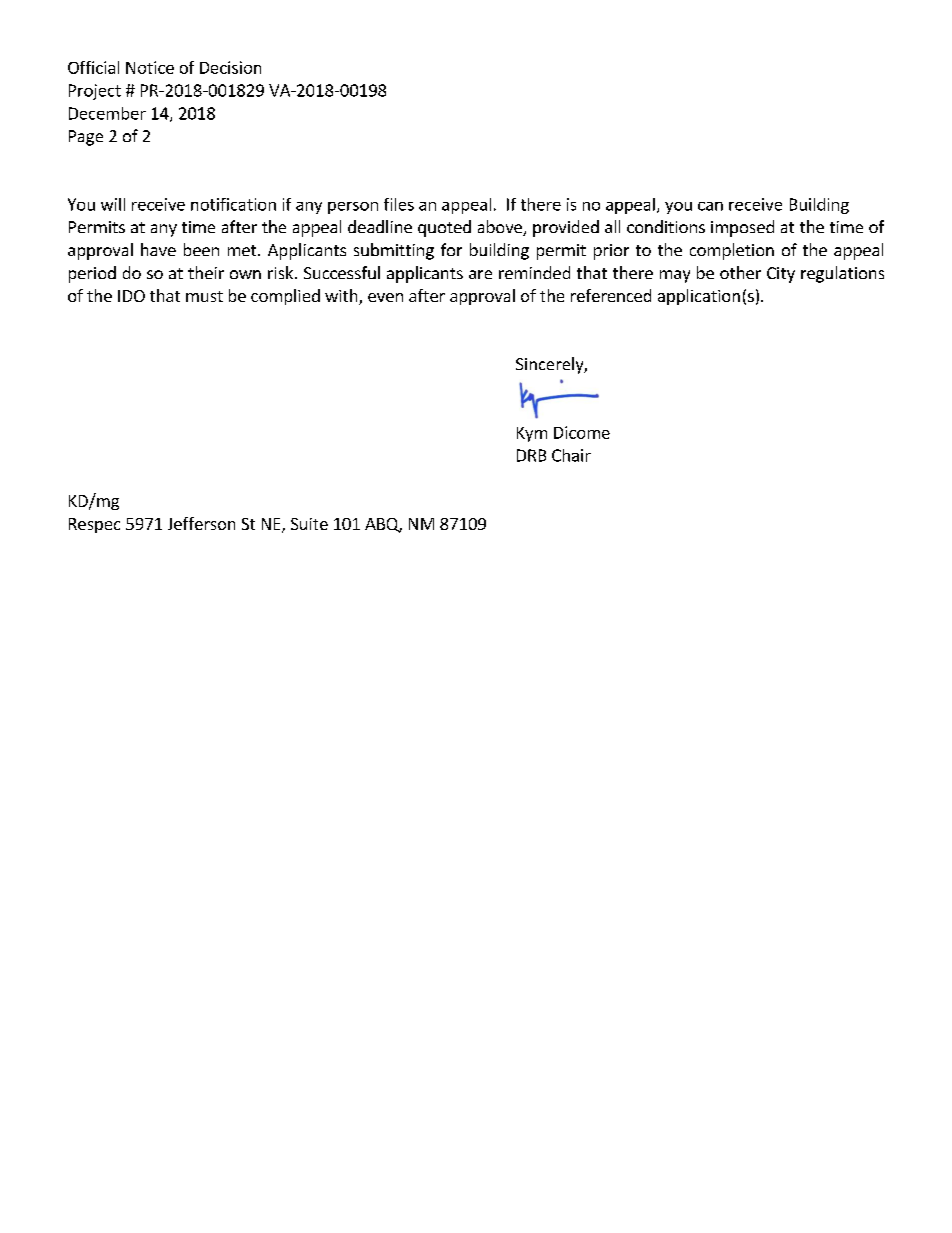 The image size is (952, 1233). What do you see at coordinates (611, 295) in the screenshot?
I see `referenced` at bounding box center [611, 295].
